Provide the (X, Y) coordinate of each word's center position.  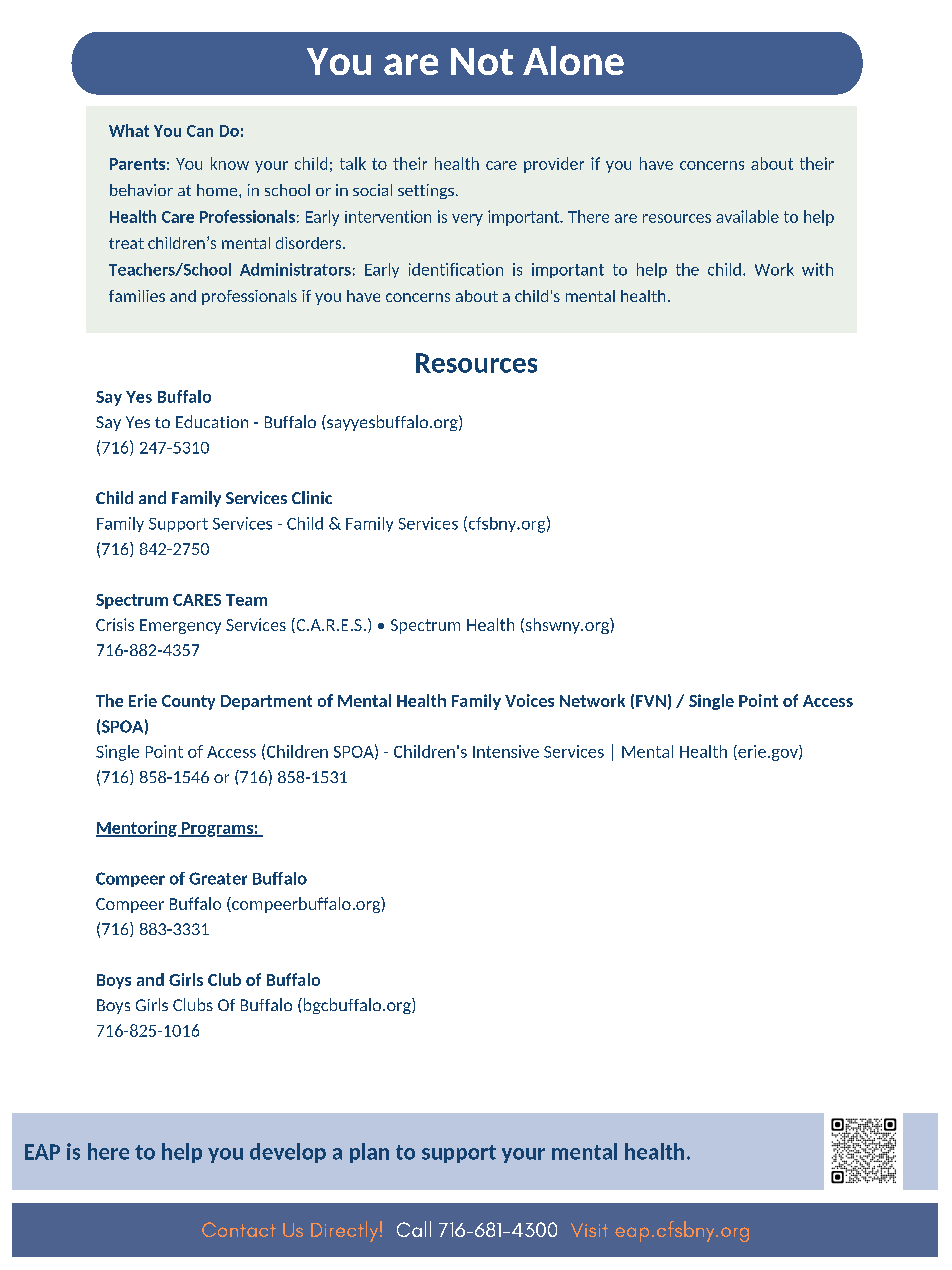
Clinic (312, 497)
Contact (239, 1229)
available (747, 216)
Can (200, 131)
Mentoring (137, 829)
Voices (529, 700)
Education (212, 421)
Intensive (506, 751)
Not (482, 61)
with (817, 269)
